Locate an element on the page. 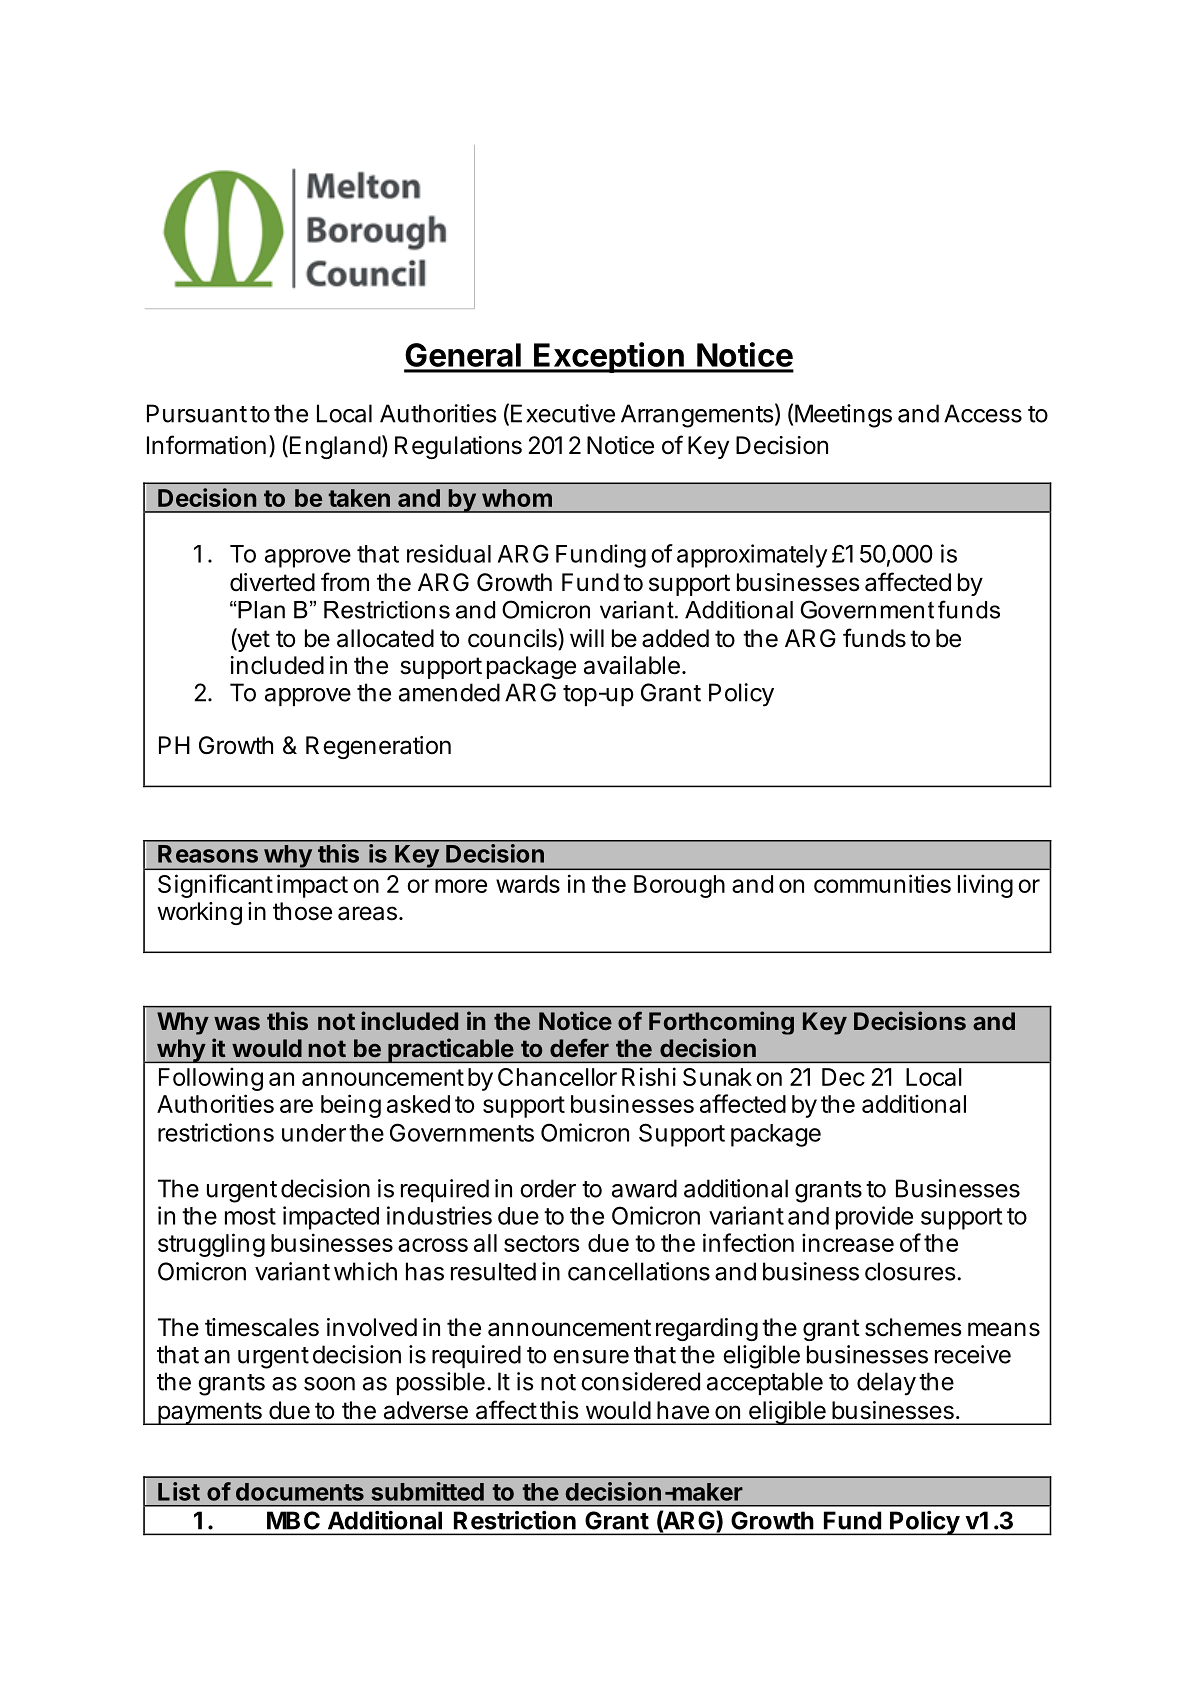 The width and height of the page is (1196, 1692). Meetings is located at coordinates (843, 416).
